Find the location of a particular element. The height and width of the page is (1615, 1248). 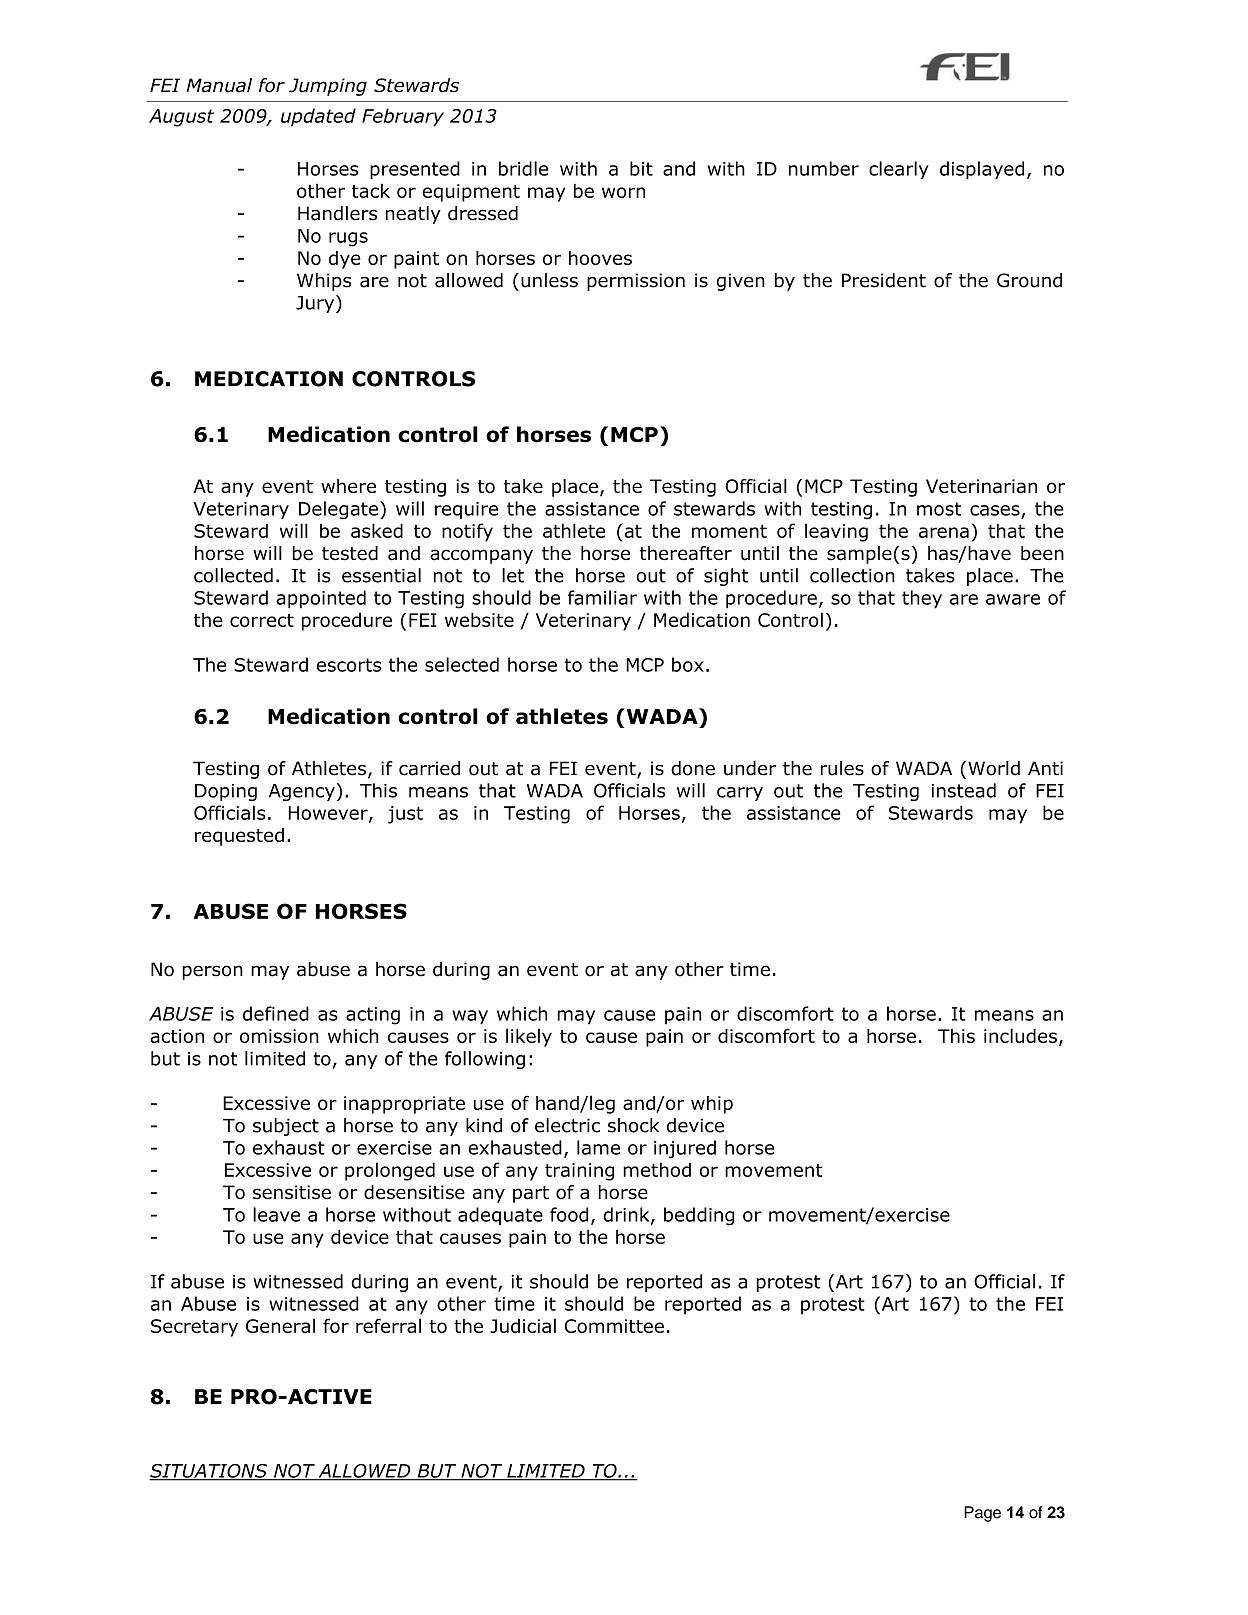

Veterinarian is located at coordinates (981, 486).
